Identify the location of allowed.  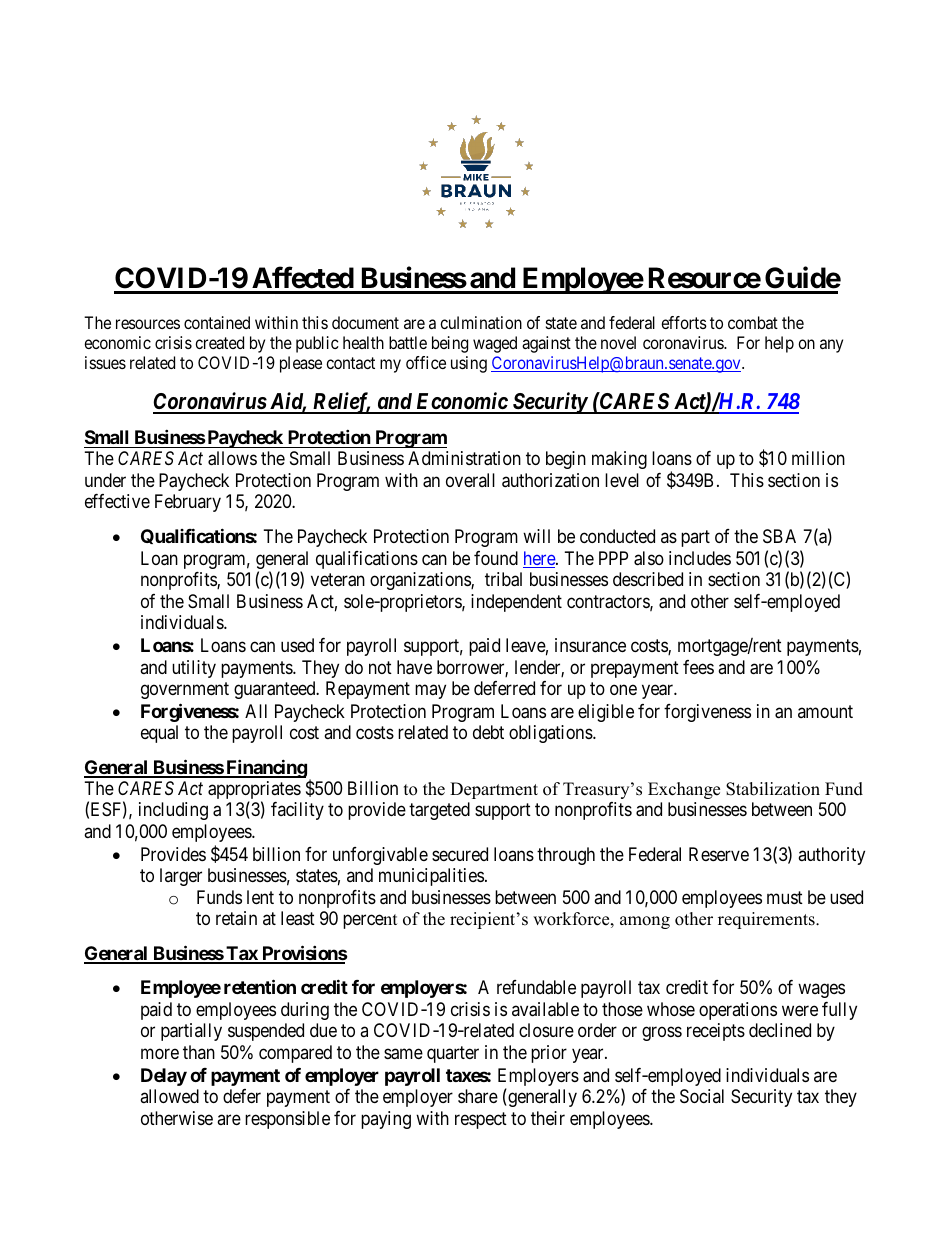
(169, 1096).
